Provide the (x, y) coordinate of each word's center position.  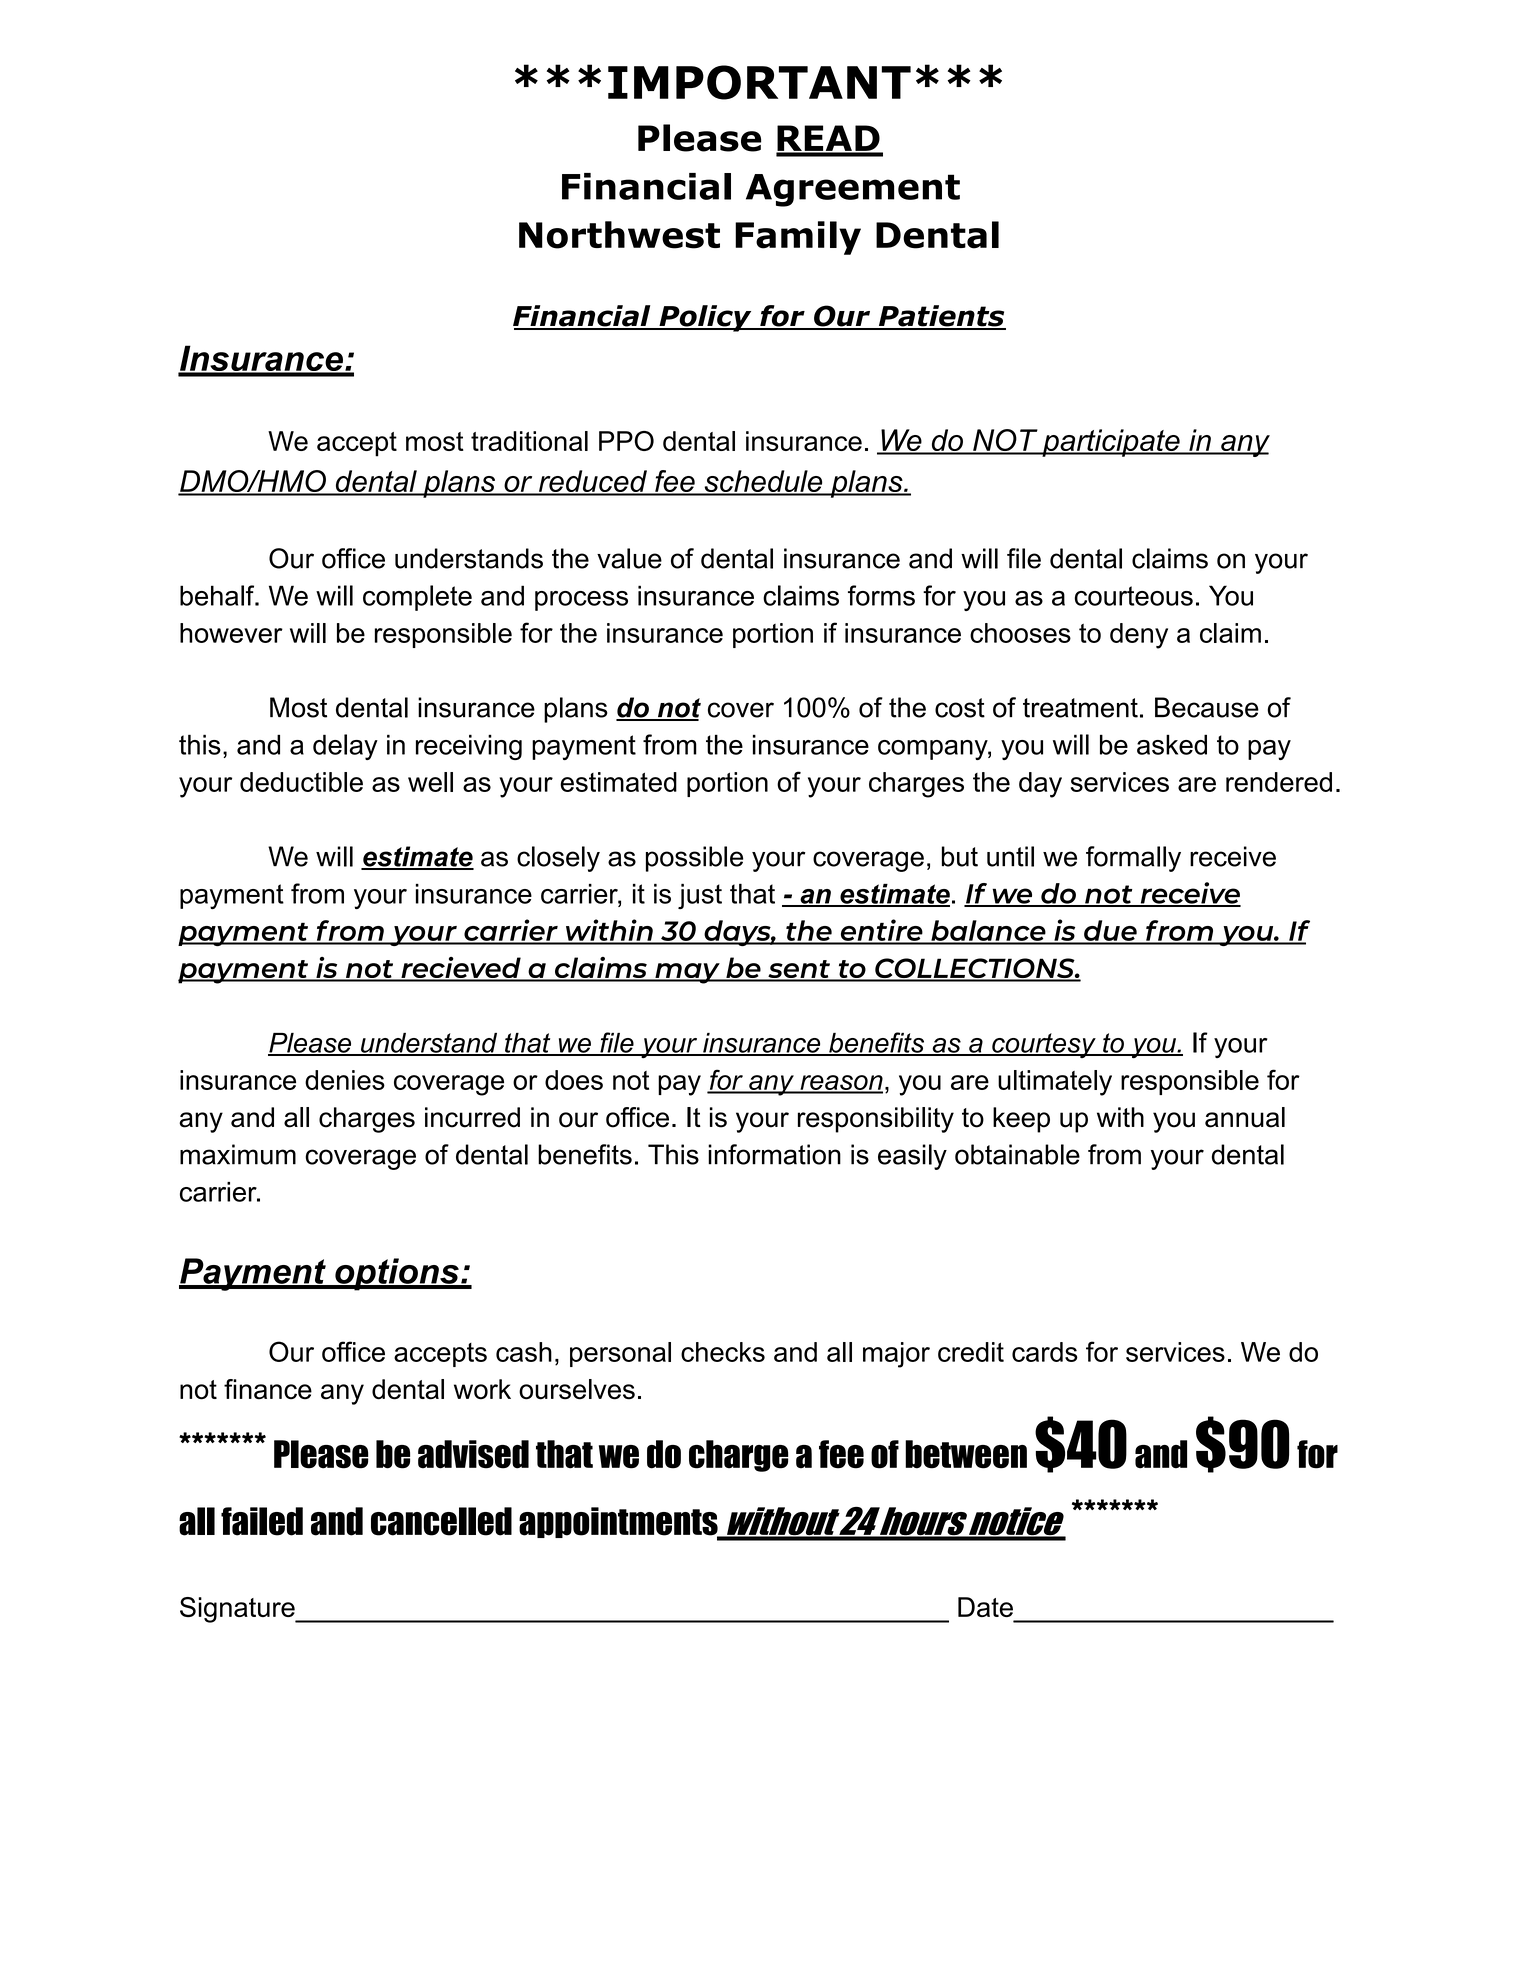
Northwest (619, 235)
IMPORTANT (759, 82)
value (629, 558)
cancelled (441, 1521)
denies (345, 1080)
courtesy (1044, 1045)
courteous (1134, 596)
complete (417, 598)
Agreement (853, 190)
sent (799, 970)
